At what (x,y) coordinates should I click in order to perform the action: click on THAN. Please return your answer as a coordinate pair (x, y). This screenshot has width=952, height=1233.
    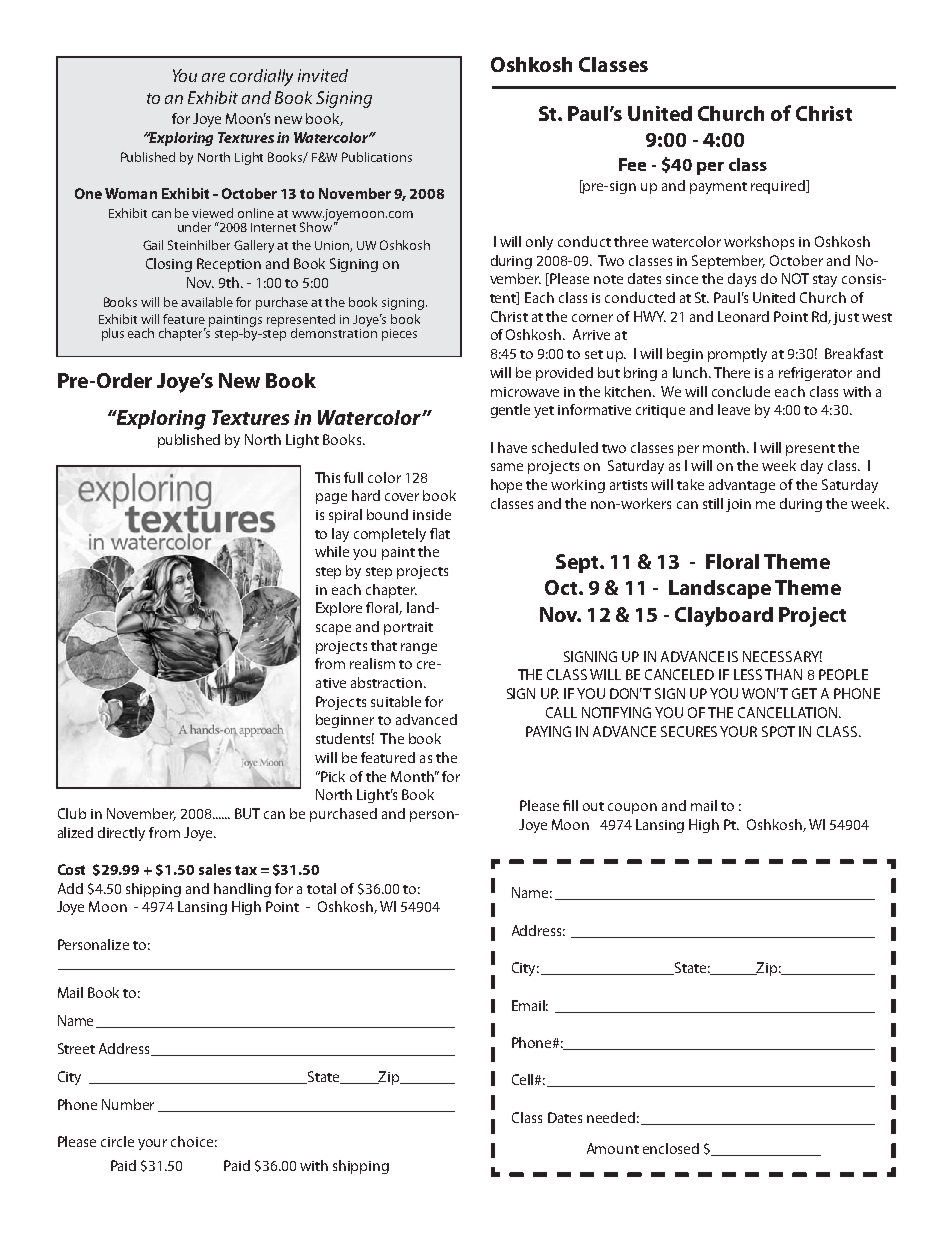
    Looking at the image, I should click on (783, 674).
